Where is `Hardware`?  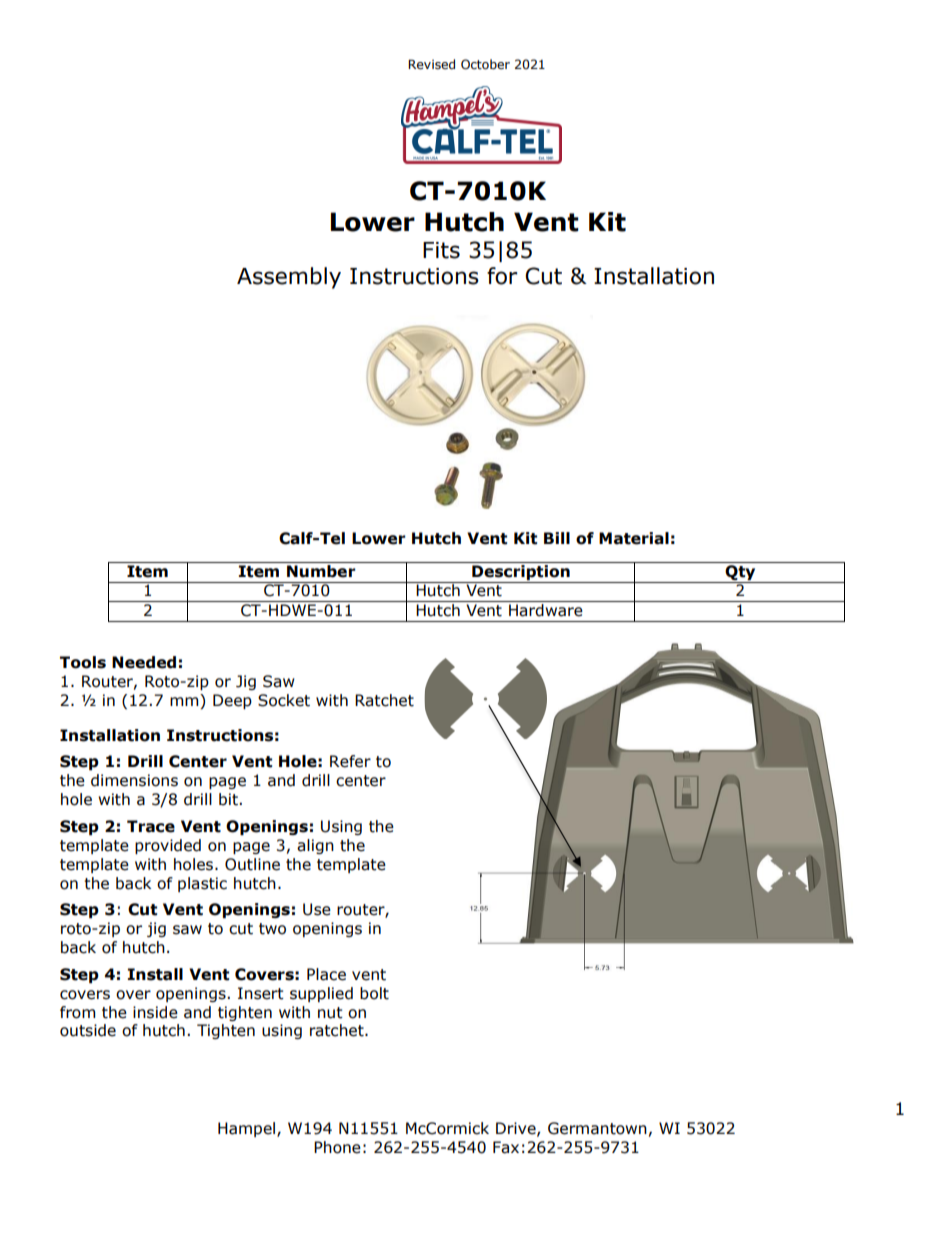
Hardware is located at coordinates (546, 610).
